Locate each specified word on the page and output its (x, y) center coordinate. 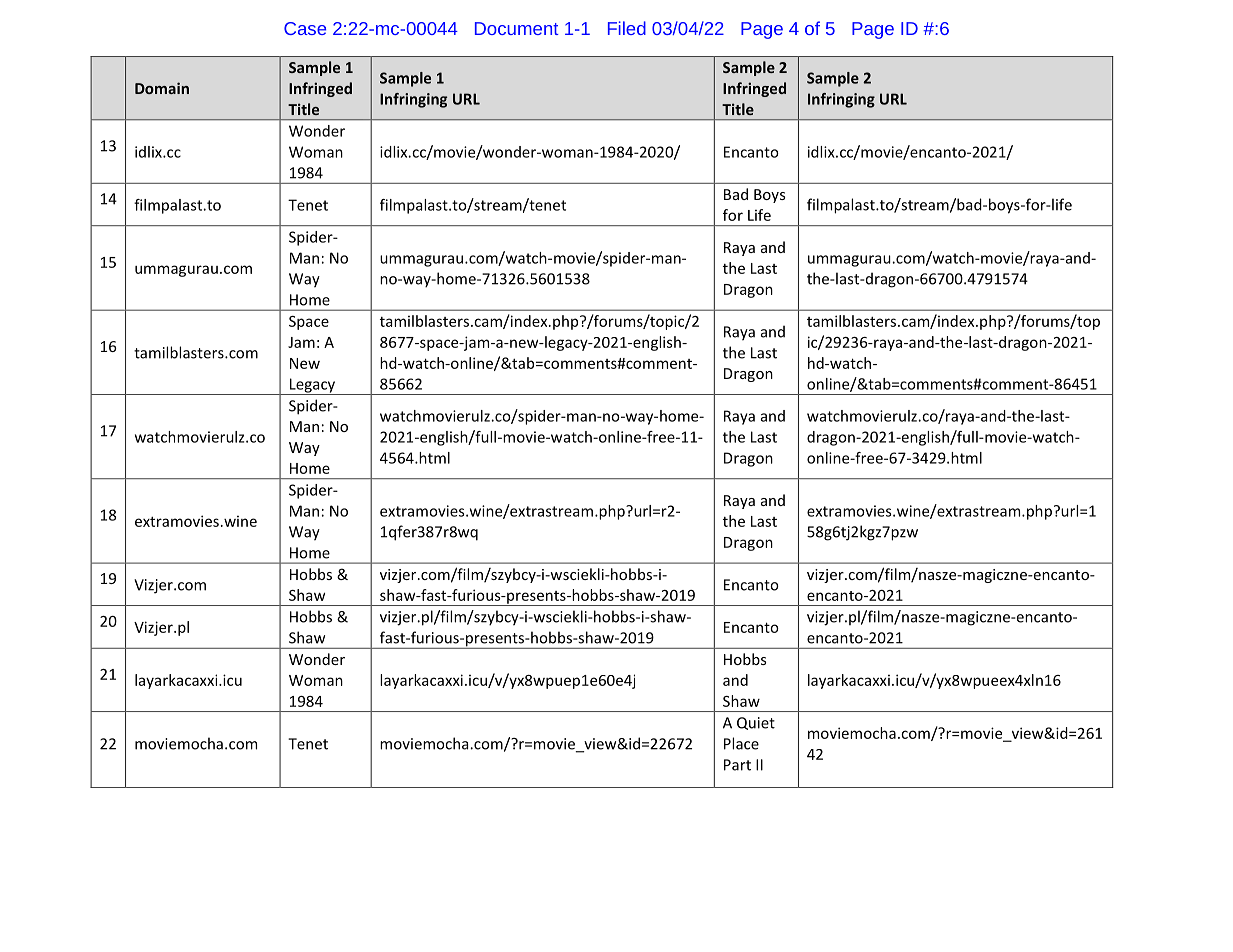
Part (737, 765)
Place (741, 743)
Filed (627, 28)
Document (517, 28)
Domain (162, 88)
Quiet (756, 723)
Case (305, 28)
